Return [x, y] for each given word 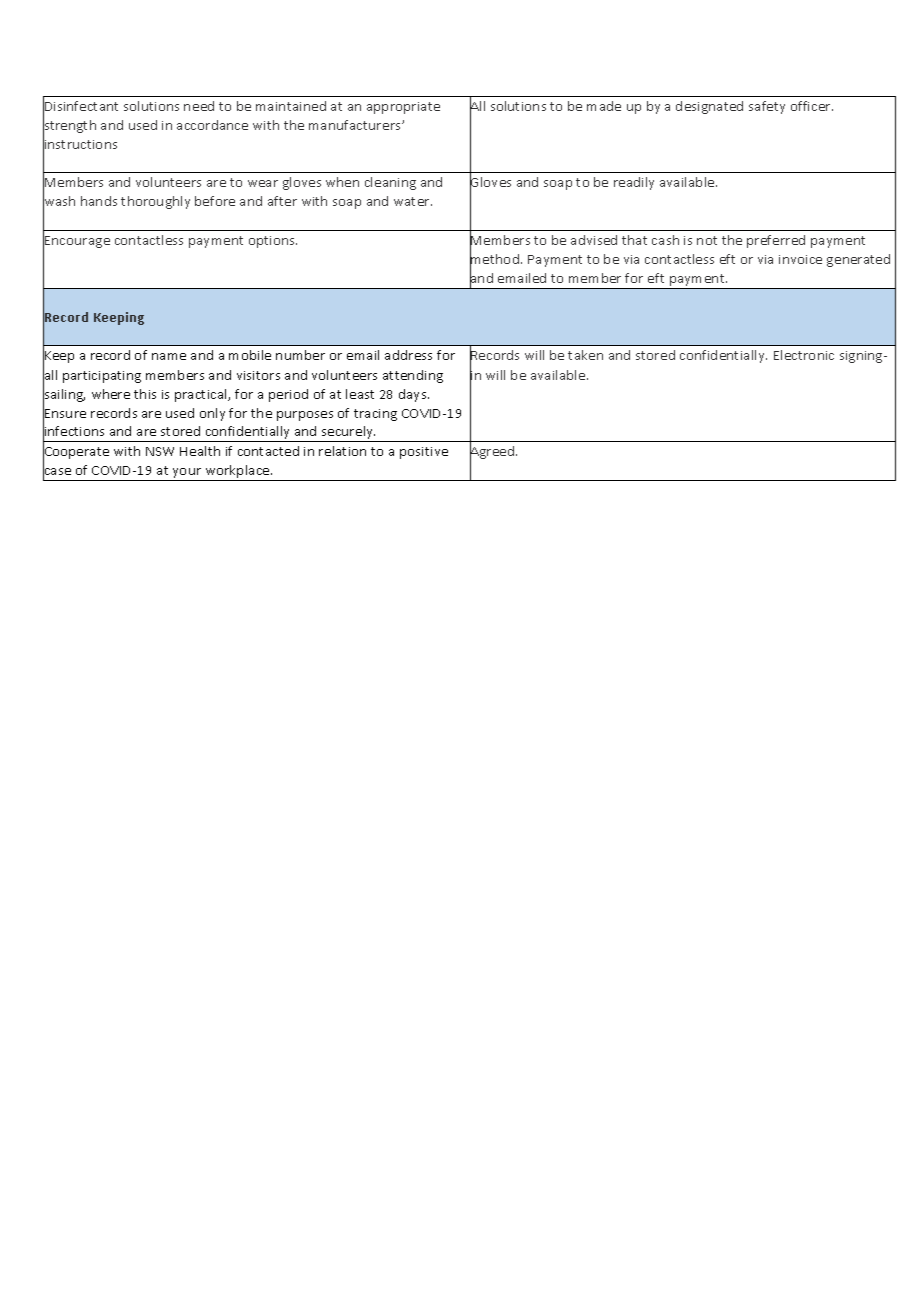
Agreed [493, 453]
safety [767, 107]
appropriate [403, 108]
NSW [160, 451]
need [199, 106]
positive [424, 453]
